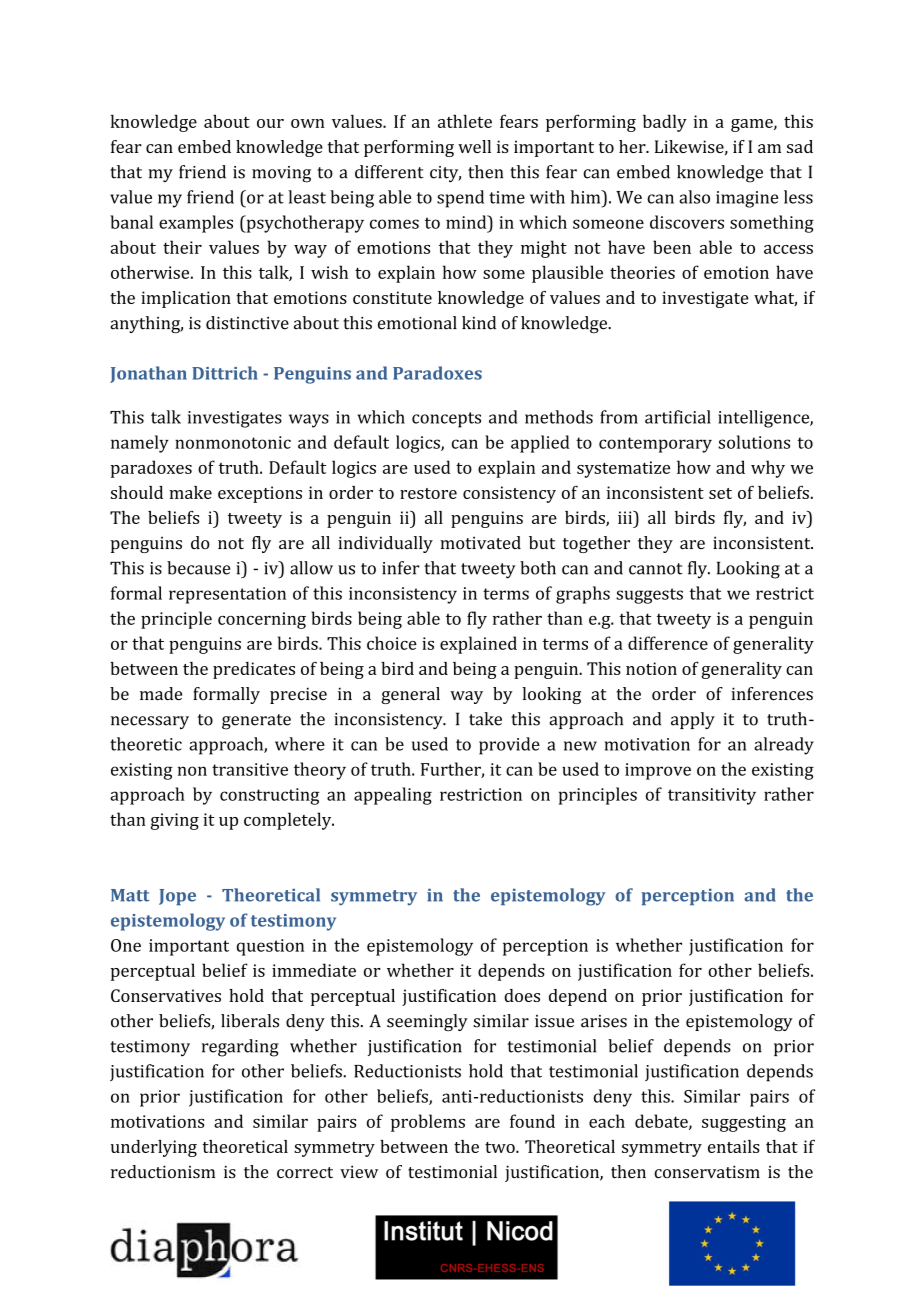 This screenshot has height=1309, width=924. Describe the element at coordinates (668, 643) in the screenshot. I see `difference` at that location.
